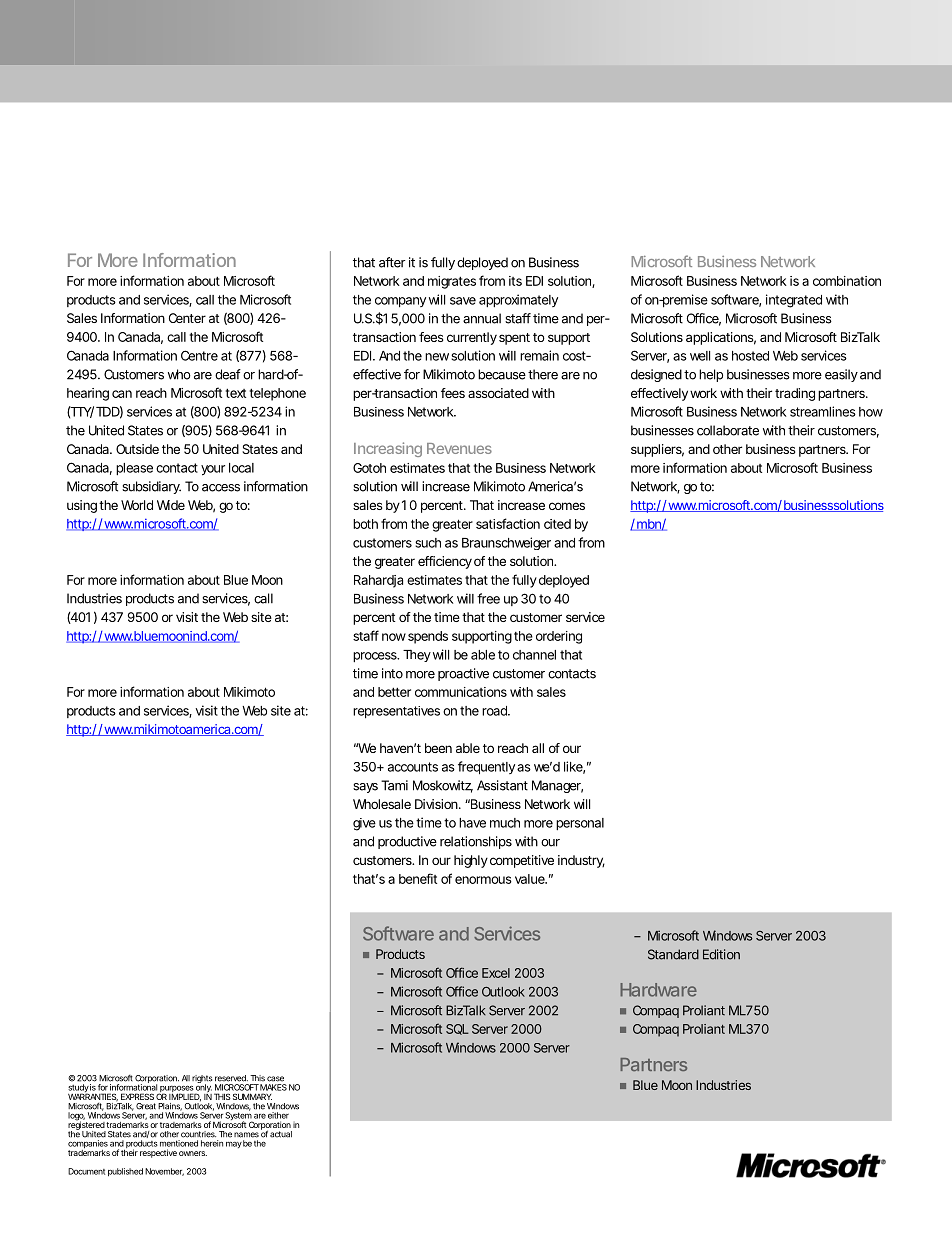 The image size is (952, 1233). Describe the element at coordinates (721, 954) in the document. I see `Edition` at that location.
